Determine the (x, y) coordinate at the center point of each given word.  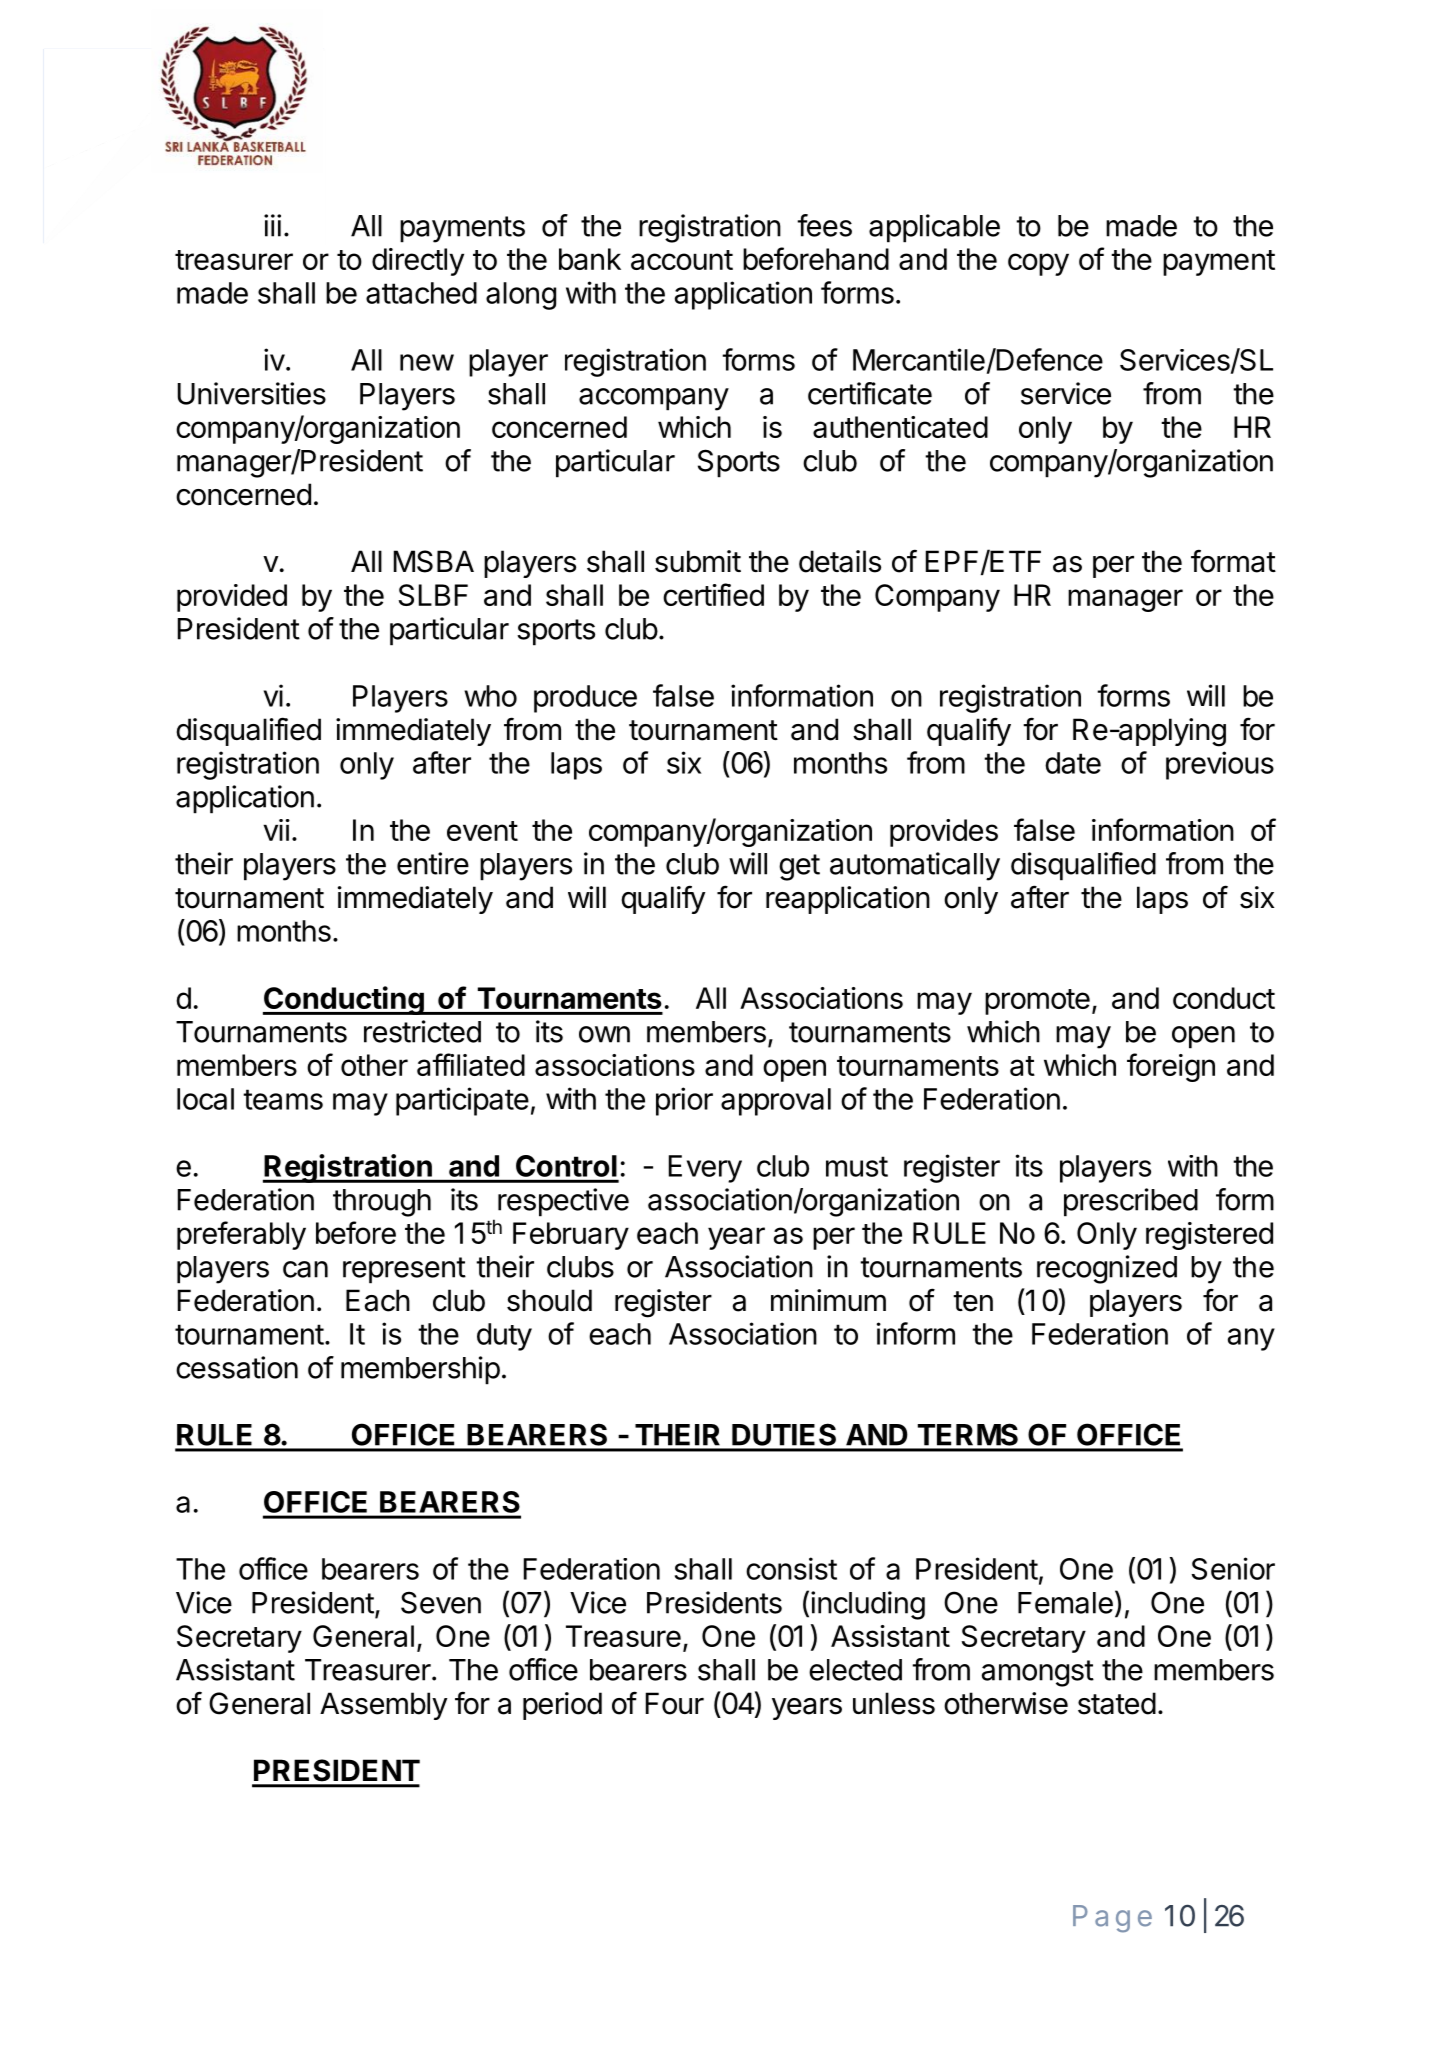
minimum (828, 1300)
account (682, 260)
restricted (422, 1031)
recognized (1107, 1269)
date (1073, 763)
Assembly (384, 1706)
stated (1117, 1703)
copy (1038, 264)
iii (272, 225)
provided (232, 598)
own (604, 1034)
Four (675, 1703)
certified (713, 594)
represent (404, 1270)
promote (1037, 1002)
